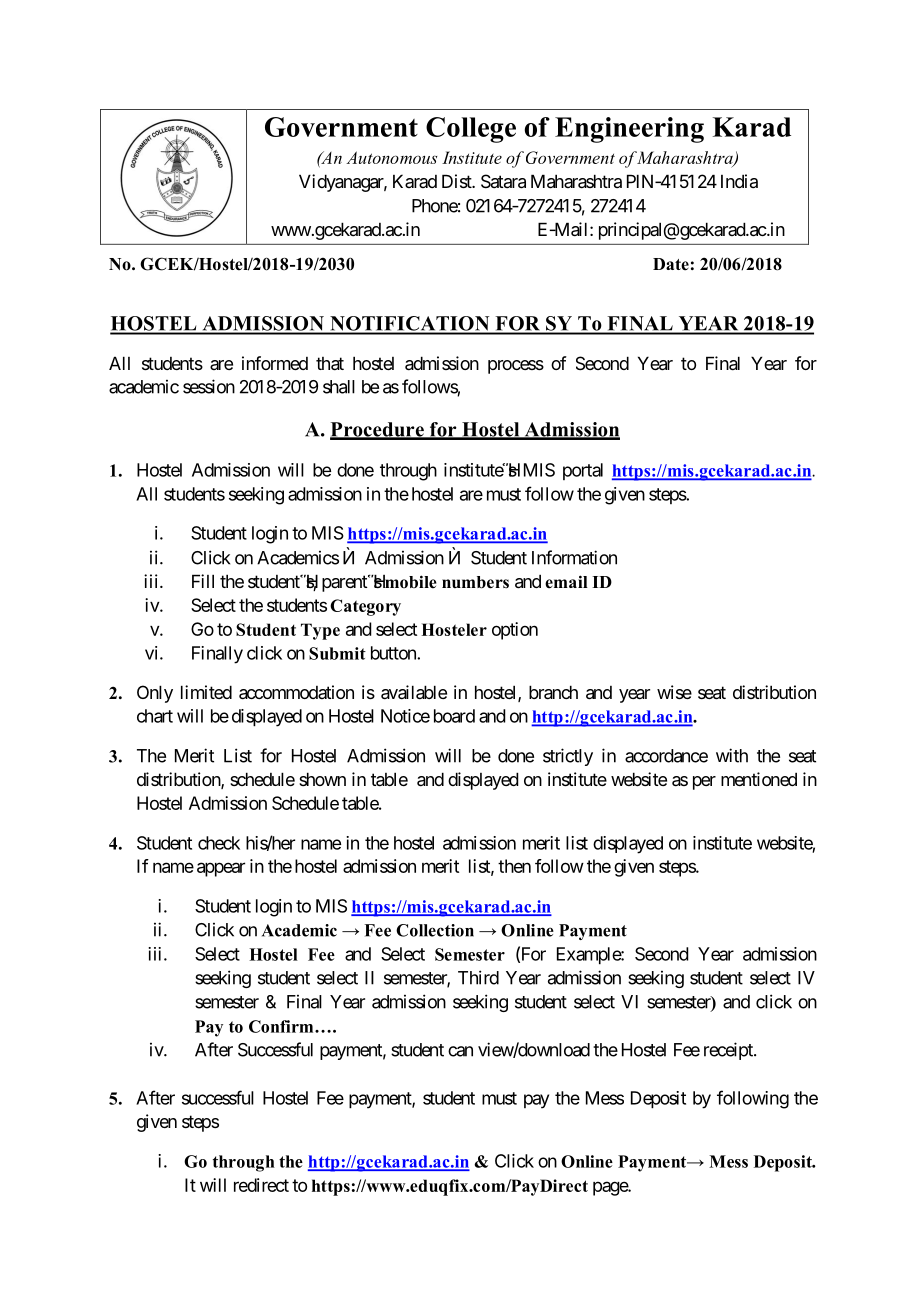 This screenshot has height=1308, width=924. Describe the element at coordinates (732, 755) in the screenshot. I see `with` at that location.
